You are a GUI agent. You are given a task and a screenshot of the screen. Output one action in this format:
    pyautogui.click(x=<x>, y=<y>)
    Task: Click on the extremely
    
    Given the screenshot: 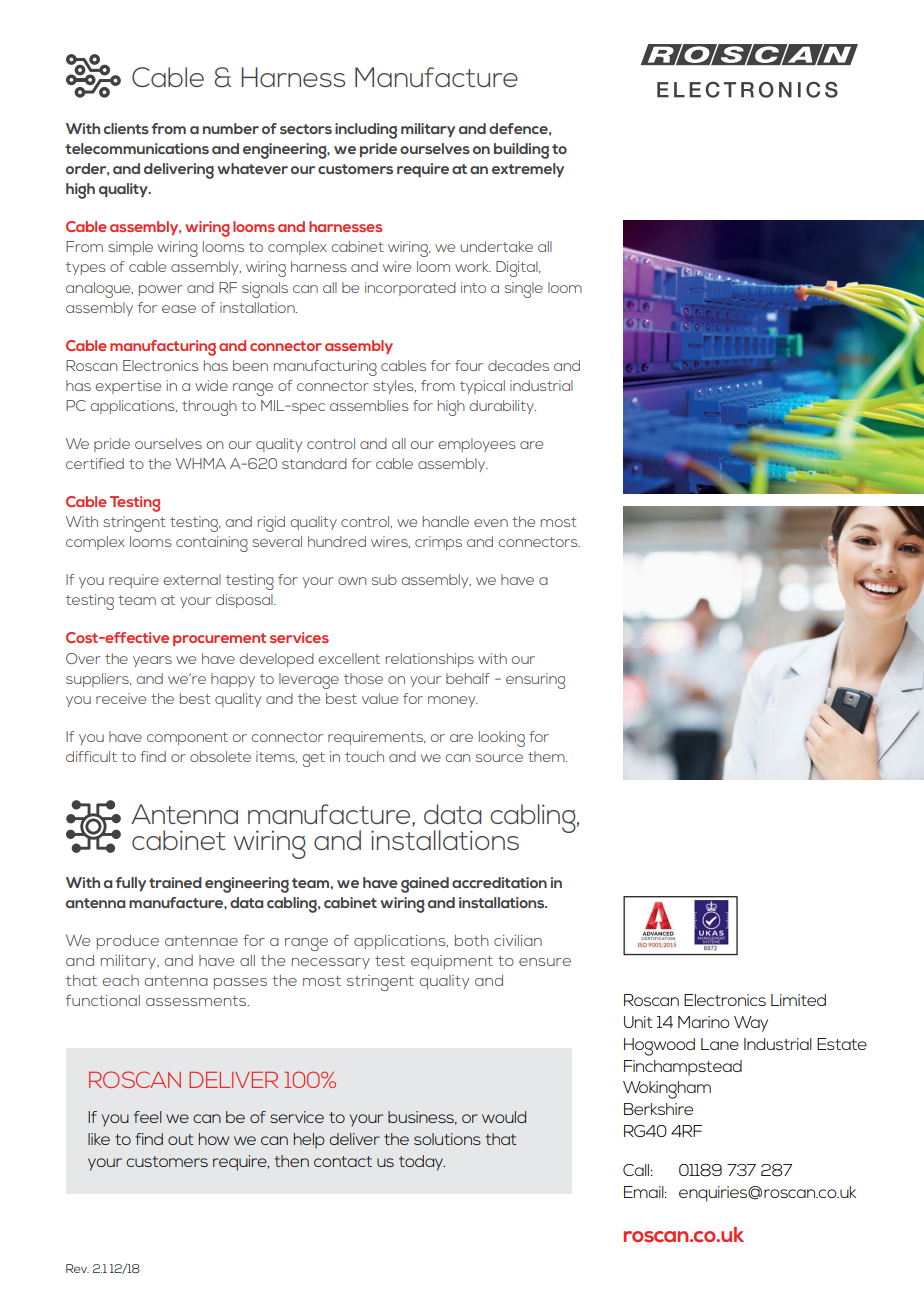 What is the action you would take?
    pyautogui.click(x=528, y=170)
